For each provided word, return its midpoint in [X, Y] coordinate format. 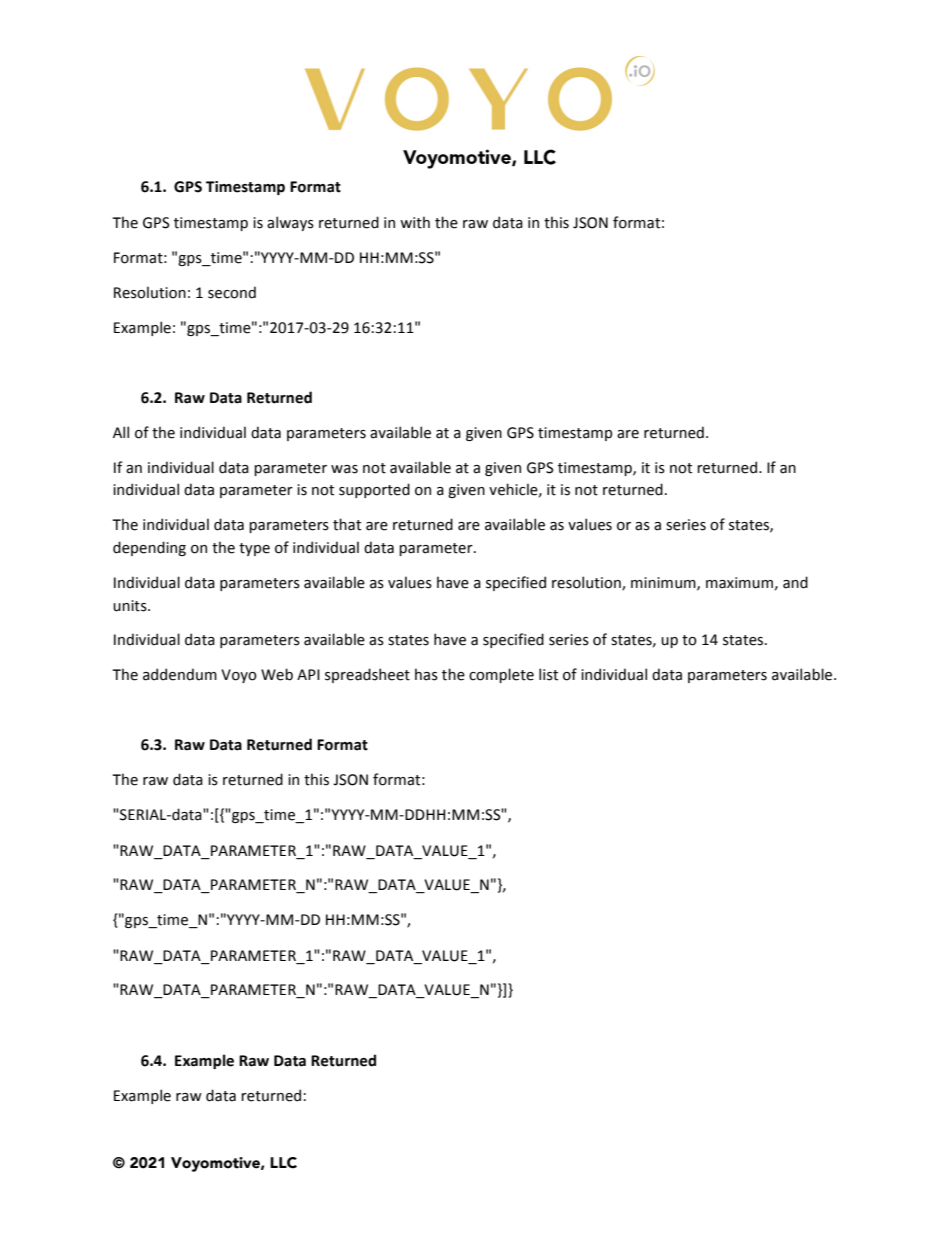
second [232, 292]
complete [501, 675]
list [548, 674]
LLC [283, 1163]
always [290, 223]
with [415, 222]
